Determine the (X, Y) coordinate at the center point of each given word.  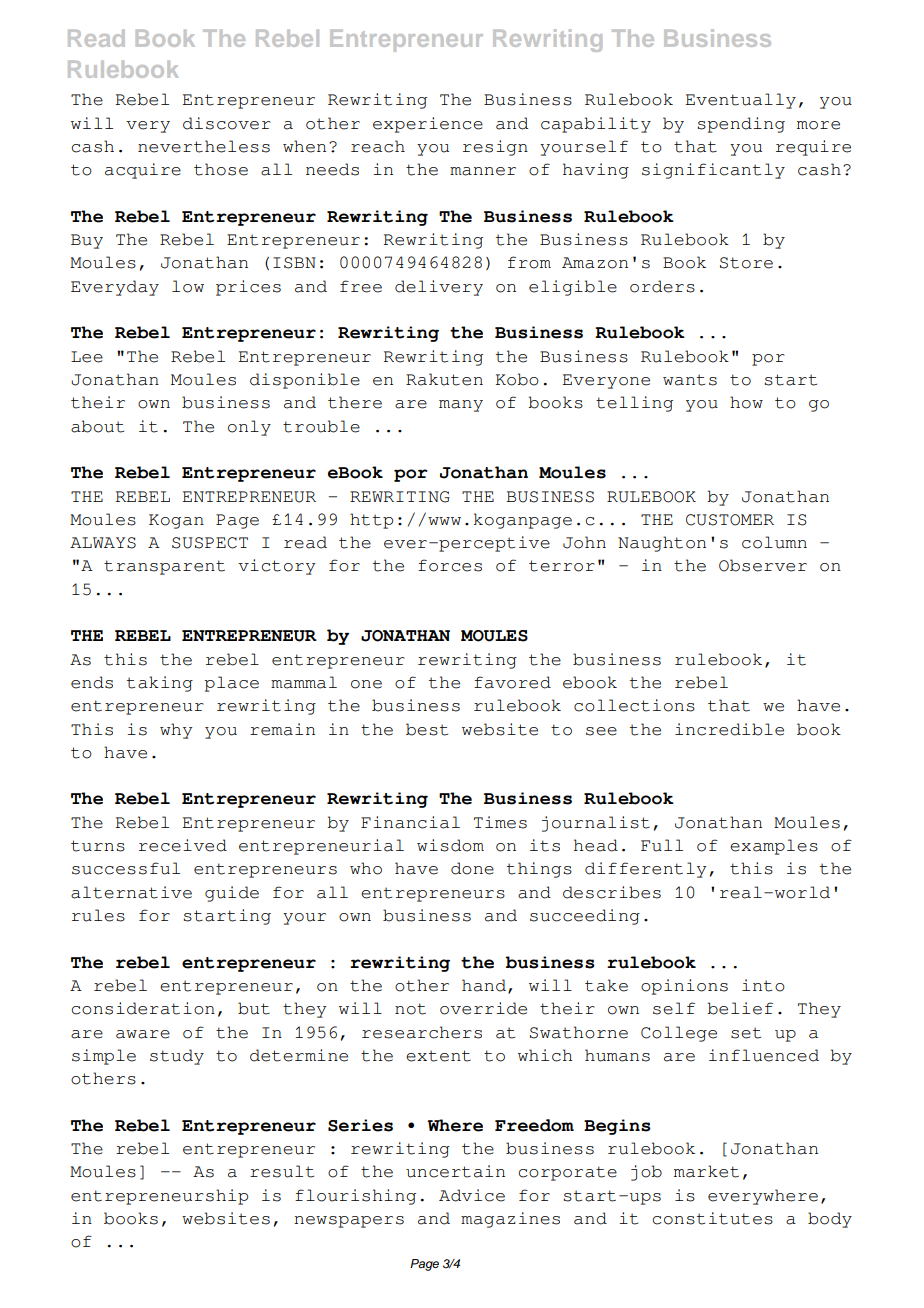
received (183, 845)
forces (450, 565)
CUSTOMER (730, 520)
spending (741, 125)
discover (227, 123)
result (282, 1171)
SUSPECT (210, 543)
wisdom (450, 845)
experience (428, 125)
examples (774, 847)
